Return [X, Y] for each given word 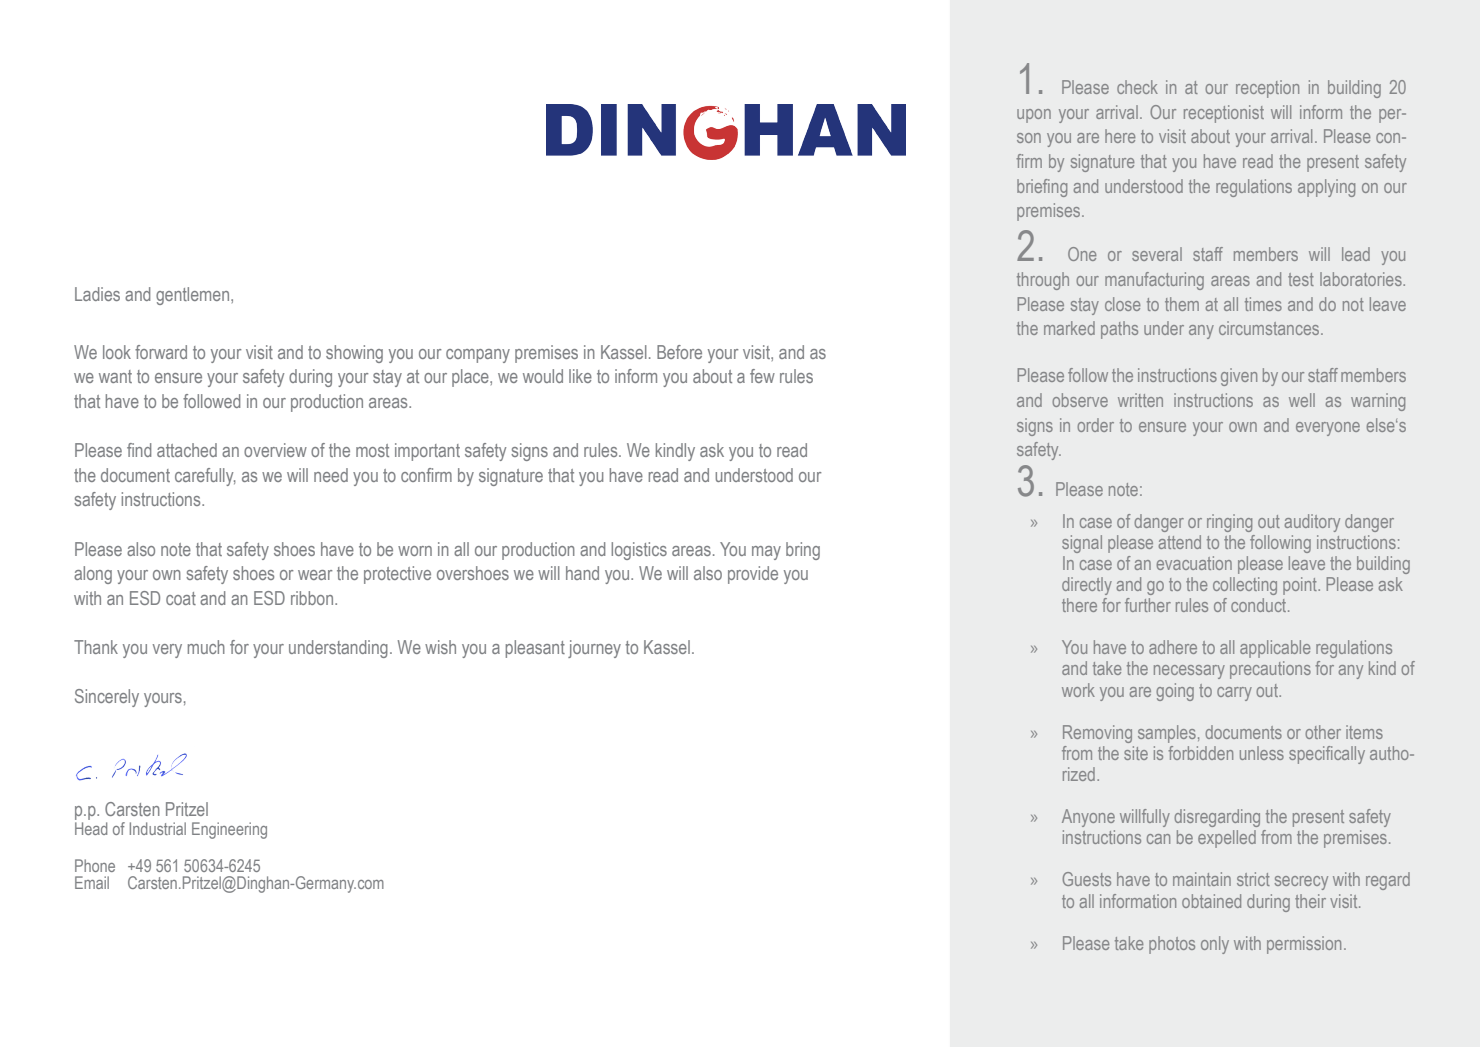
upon [1034, 116]
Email [92, 882]
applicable [1275, 649]
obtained [1211, 901]
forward [161, 352]
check [1137, 87]
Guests [1087, 879]
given [1239, 377]
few [762, 376]
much [206, 647]
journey [594, 649]
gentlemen [194, 296]
